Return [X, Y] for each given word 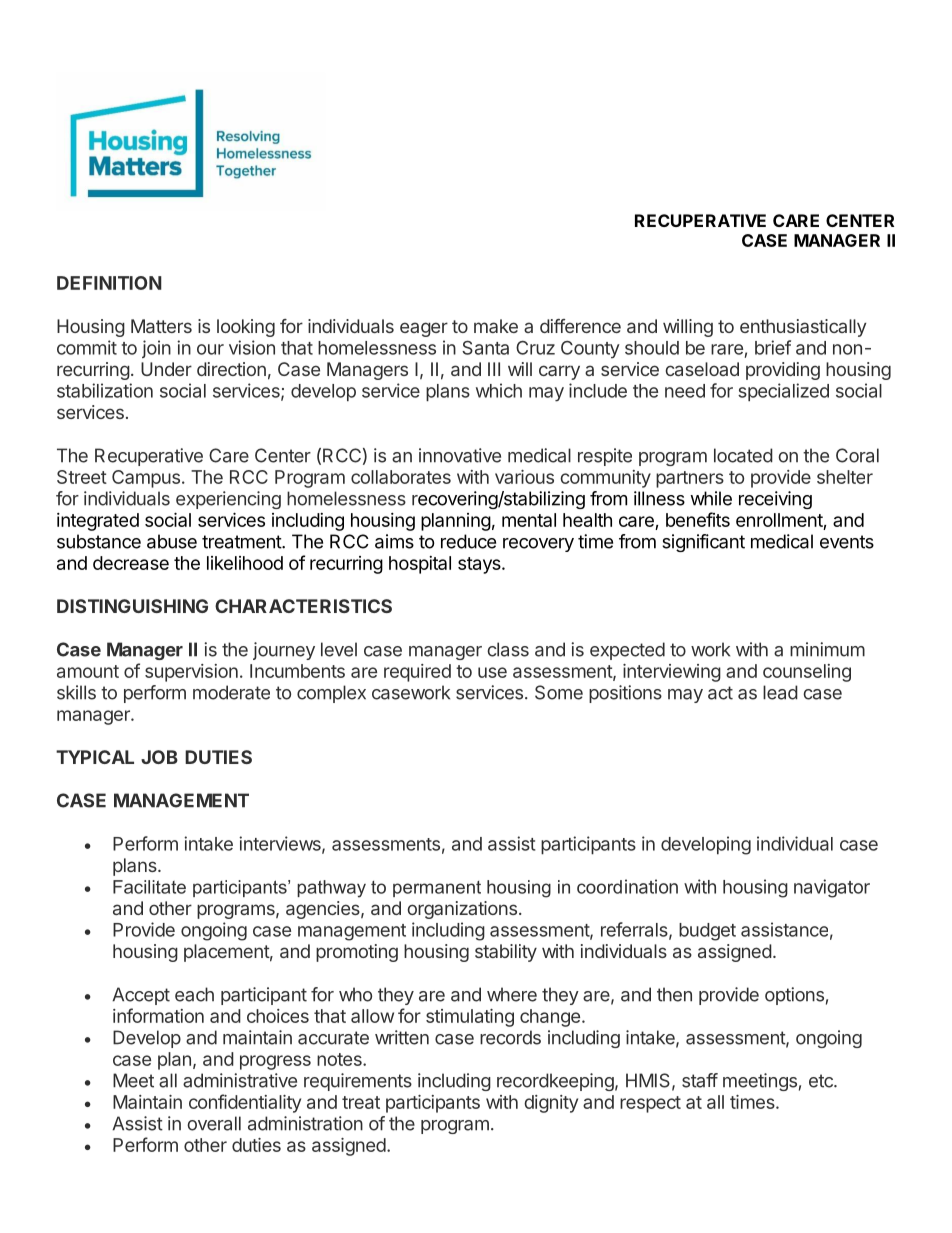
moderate [231, 692]
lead [780, 692]
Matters [161, 326]
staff [700, 1080]
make [496, 326]
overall [214, 1123]
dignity [551, 1104]
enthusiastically [803, 328]
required [417, 673]
